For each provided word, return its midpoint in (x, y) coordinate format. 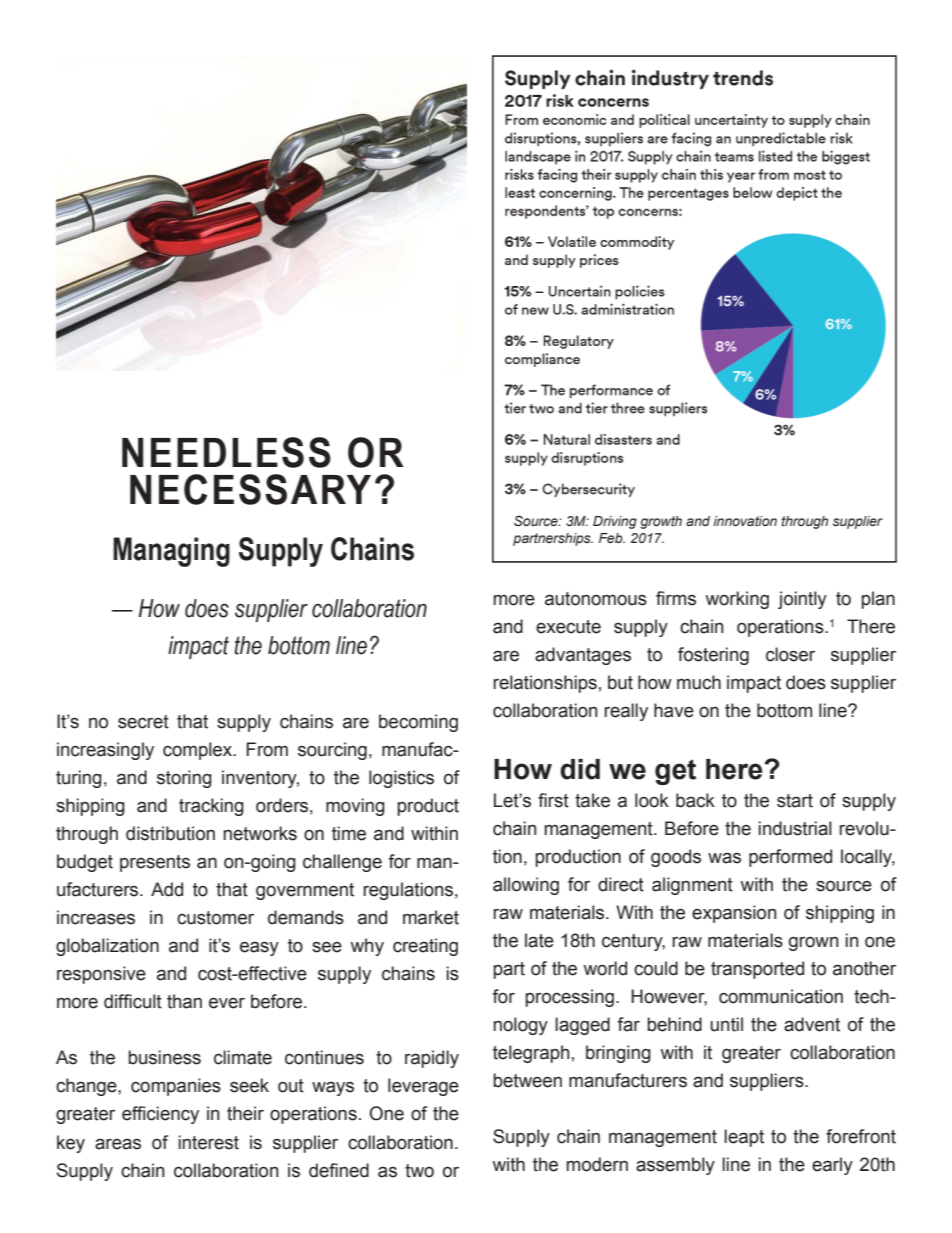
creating (425, 947)
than (184, 1001)
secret (143, 722)
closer (790, 654)
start (795, 801)
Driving (615, 522)
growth (661, 522)
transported (757, 970)
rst (558, 801)
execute (568, 627)
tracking (211, 807)
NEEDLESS (226, 452)
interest (208, 1142)
